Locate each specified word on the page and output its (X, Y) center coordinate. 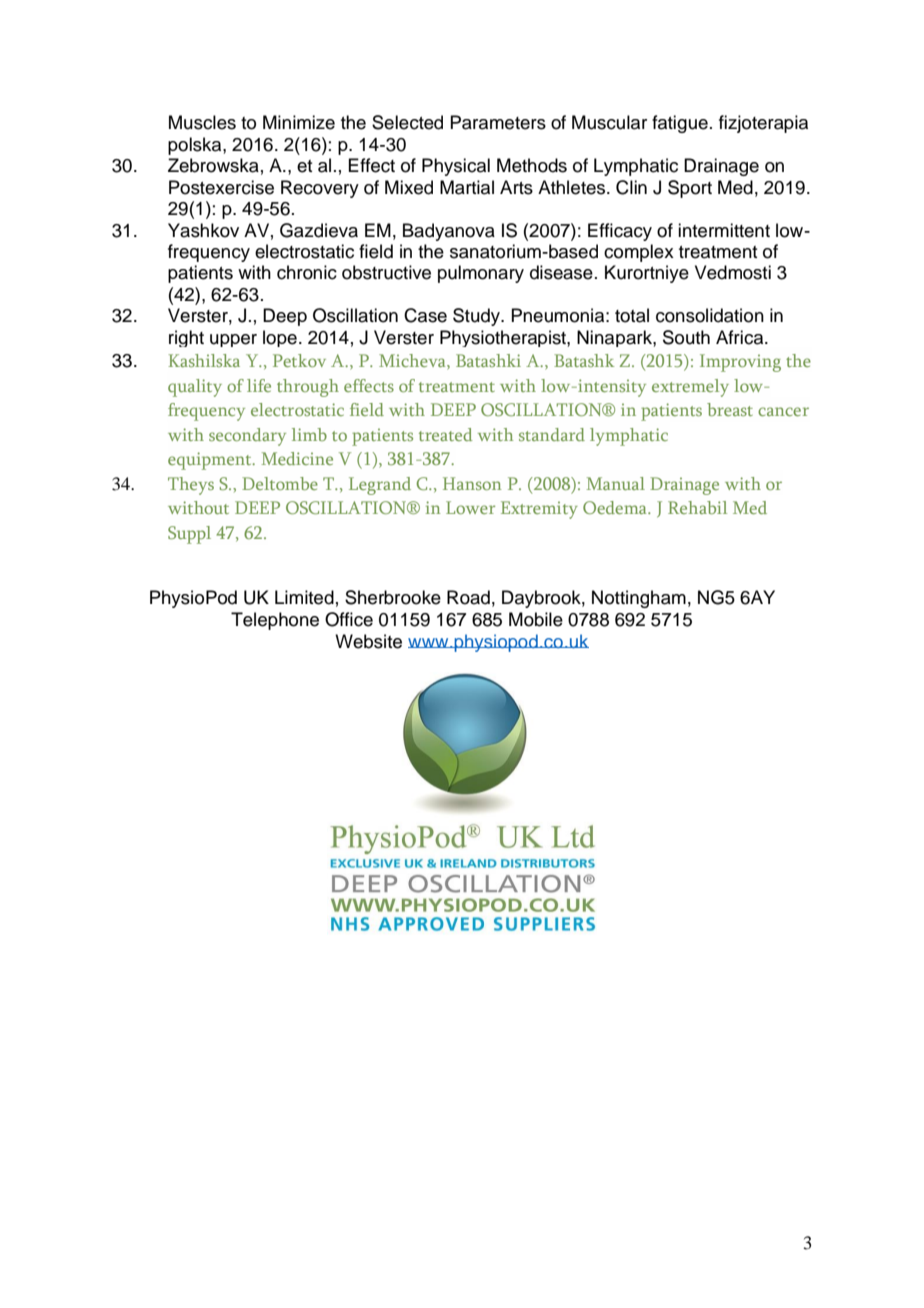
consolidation (710, 315)
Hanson (472, 483)
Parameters (498, 122)
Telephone (275, 621)
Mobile (536, 619)
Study (478, 317)
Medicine (297, 458)
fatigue (680, 124)
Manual (615, 483)
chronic (307, 272)
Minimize (299, 122)
